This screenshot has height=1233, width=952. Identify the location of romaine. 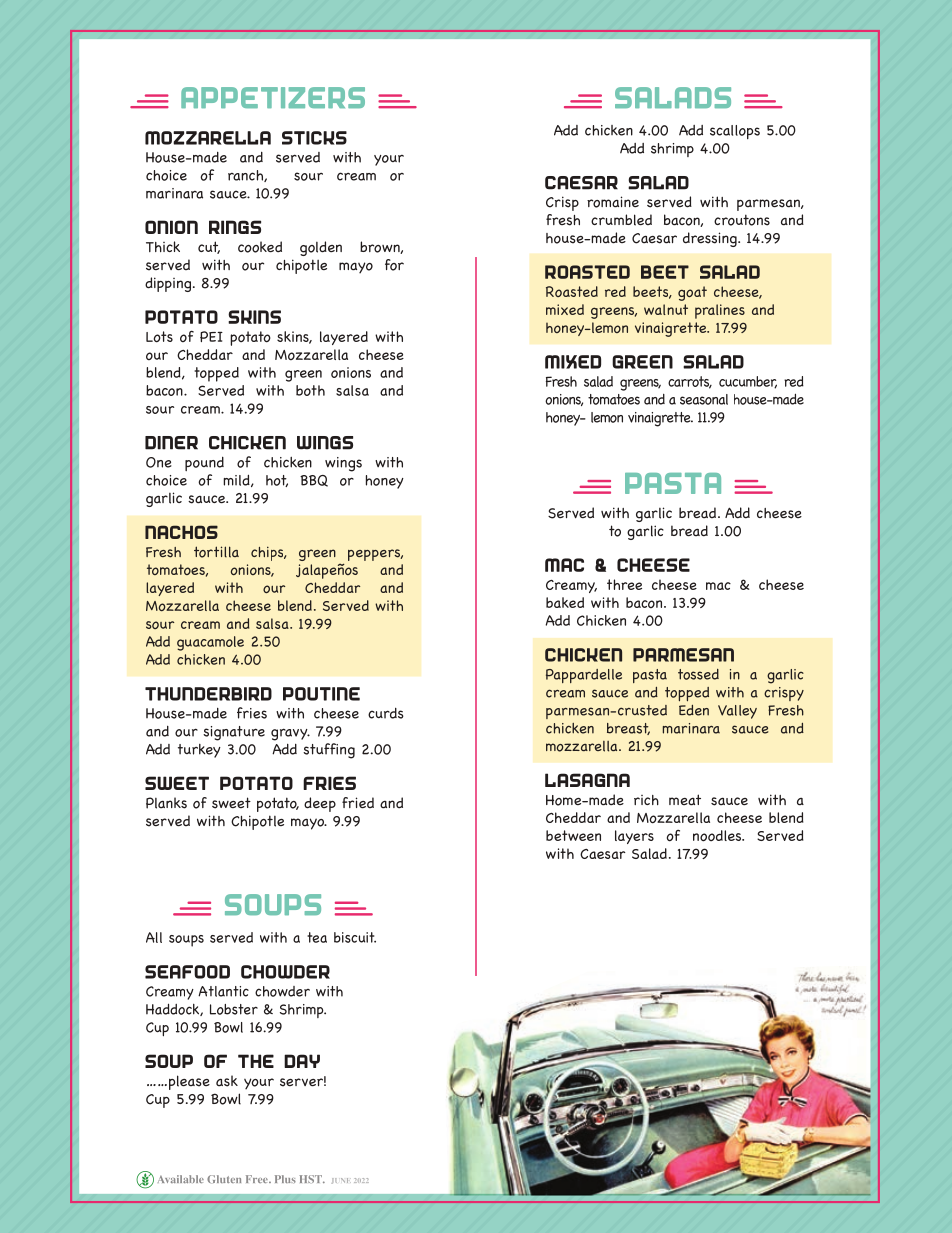
(613, 202).
